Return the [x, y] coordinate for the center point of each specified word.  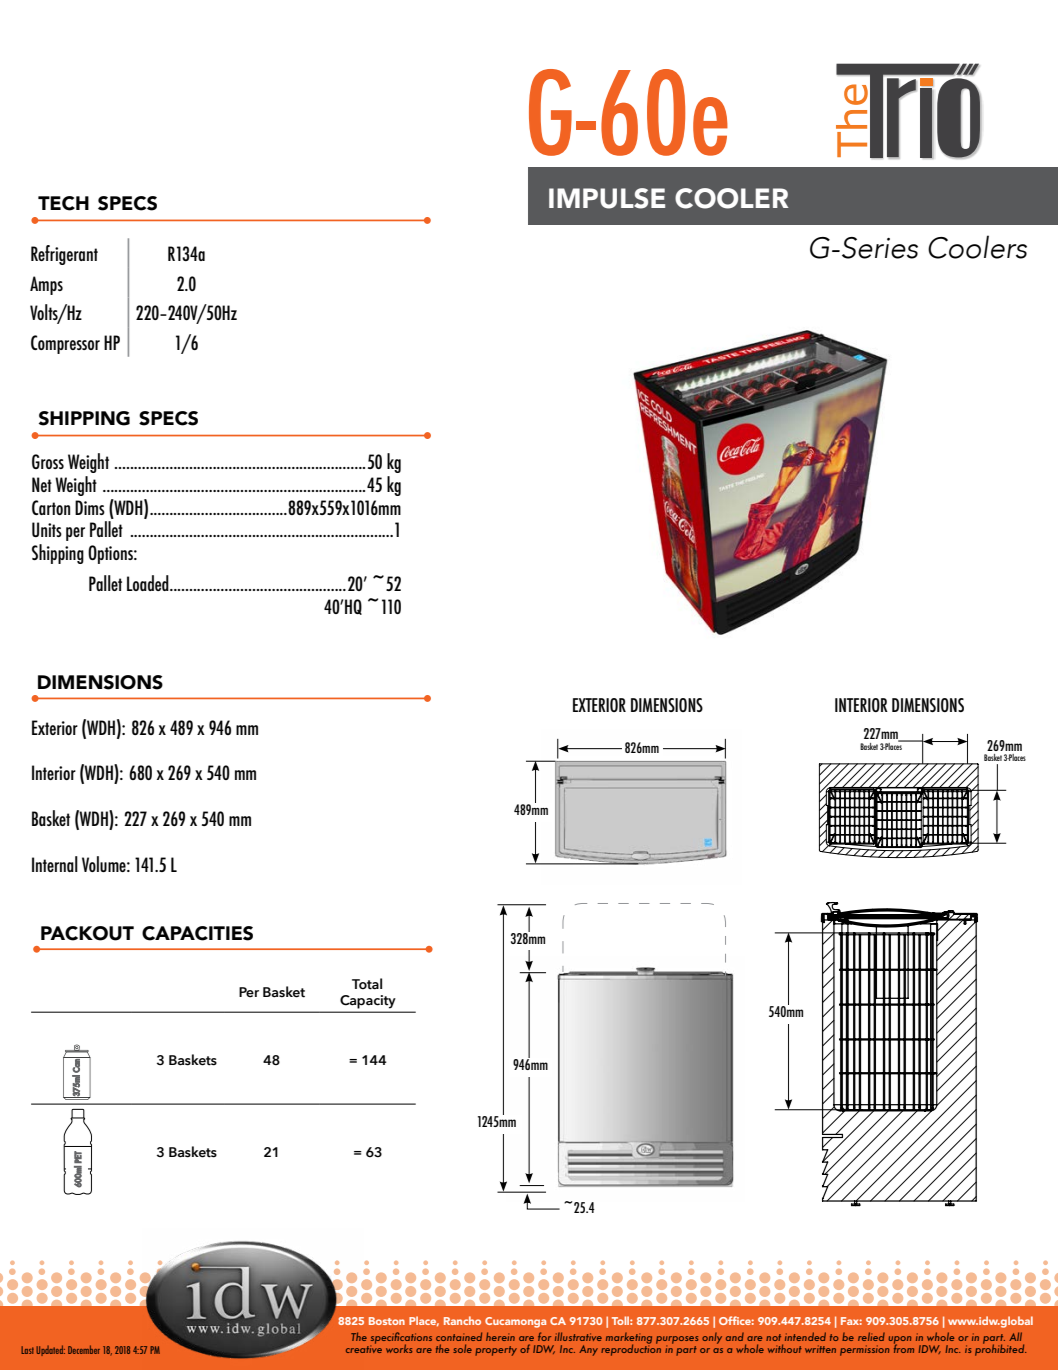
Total [367, 984]
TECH [63, 203]
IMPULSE [607, 198]
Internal [55, 864]
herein [500, 1336]
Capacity [367, 1002]
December [84, 1349]
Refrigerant [64, 255]
